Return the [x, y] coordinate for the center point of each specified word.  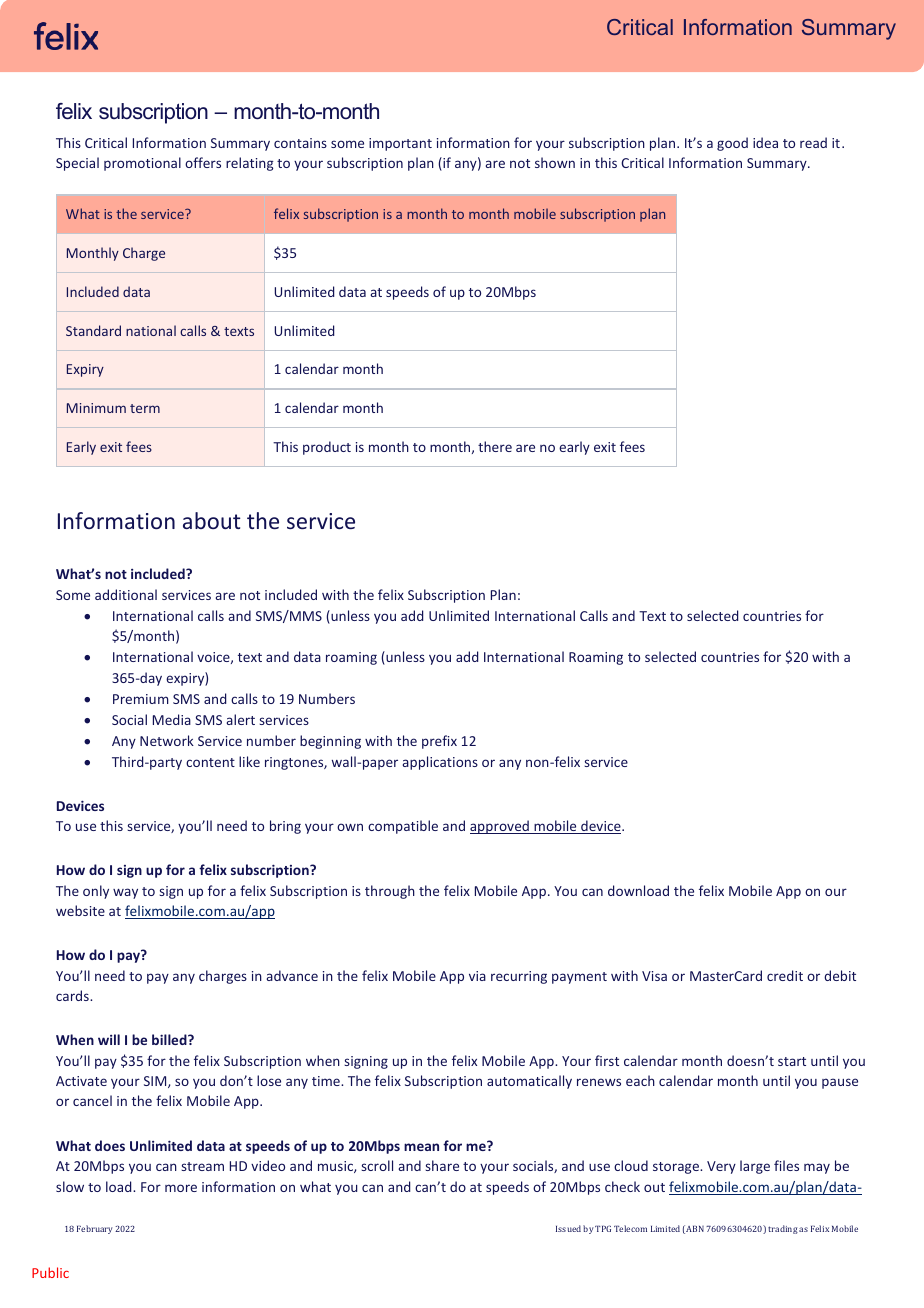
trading [783, 1229]
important [400, 144]
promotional [142, 164]
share [442, 1165]
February [95, 1229]
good [732, 144]
